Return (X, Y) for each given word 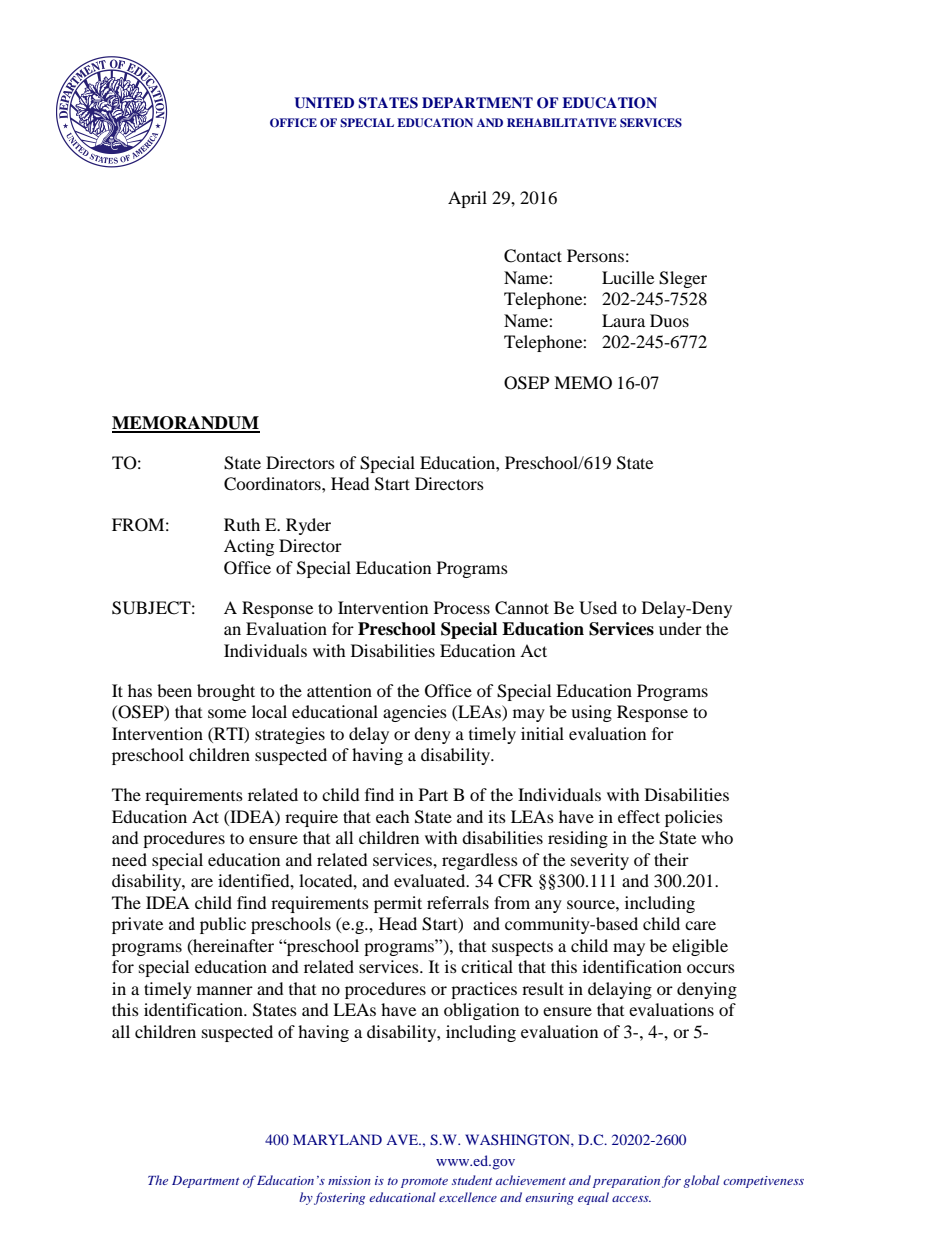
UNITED (324, 103)
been (174, 690)
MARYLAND (337, 1139)
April (467, 199)
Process (462, 607)
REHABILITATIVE (562, 122)
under (680, 628)
